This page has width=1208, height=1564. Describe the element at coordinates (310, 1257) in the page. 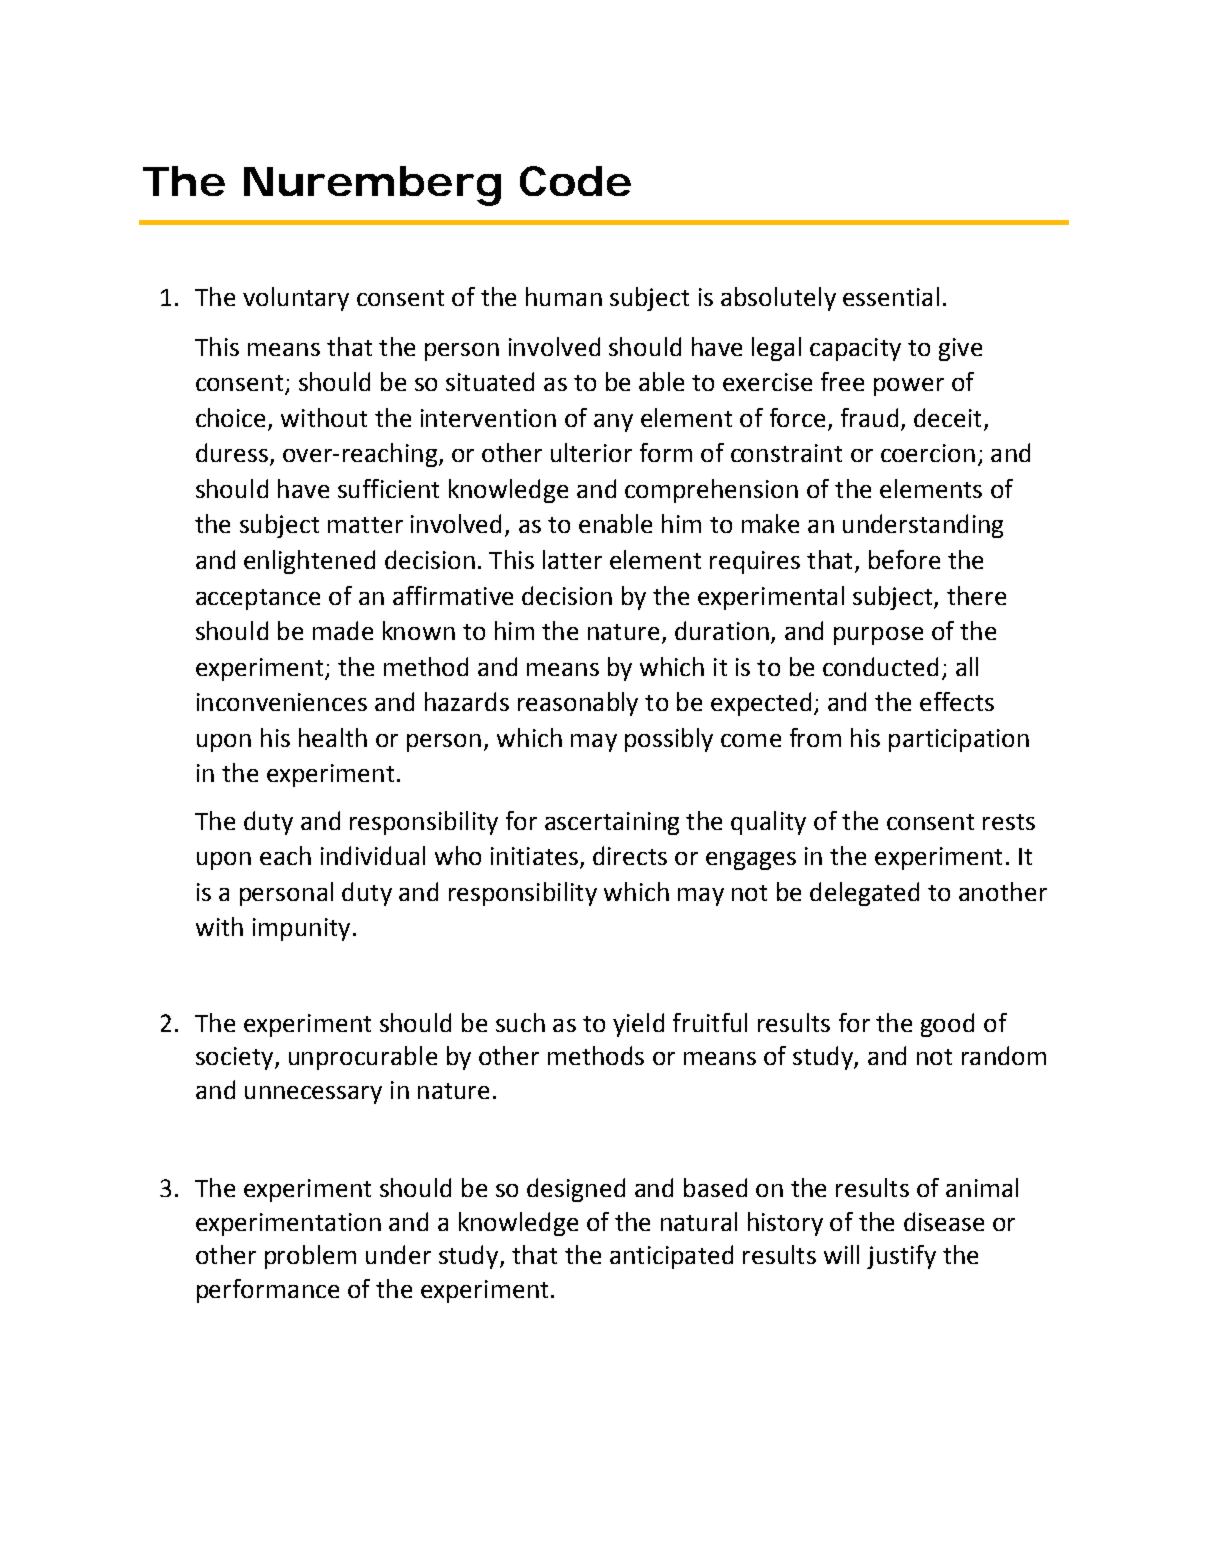

I see `problem` at that location.
